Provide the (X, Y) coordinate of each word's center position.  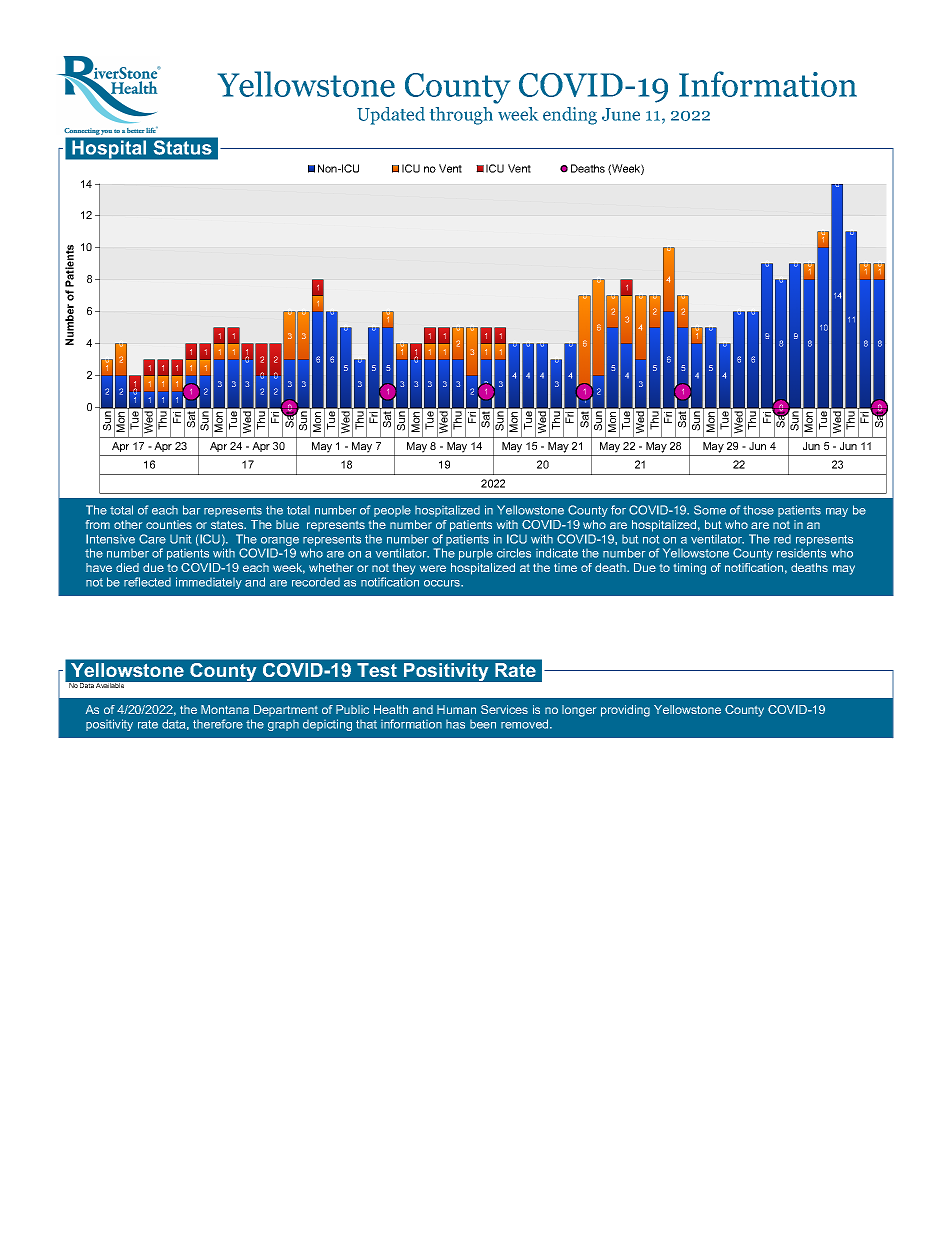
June (621, 114)
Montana (225, 709)
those (758, 510)
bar (191, 510)
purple (476, 554)
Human (456, 709)
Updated (391, 116)
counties (169, 524)
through (461, 116)
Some (710, 510)
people (392, 511)
